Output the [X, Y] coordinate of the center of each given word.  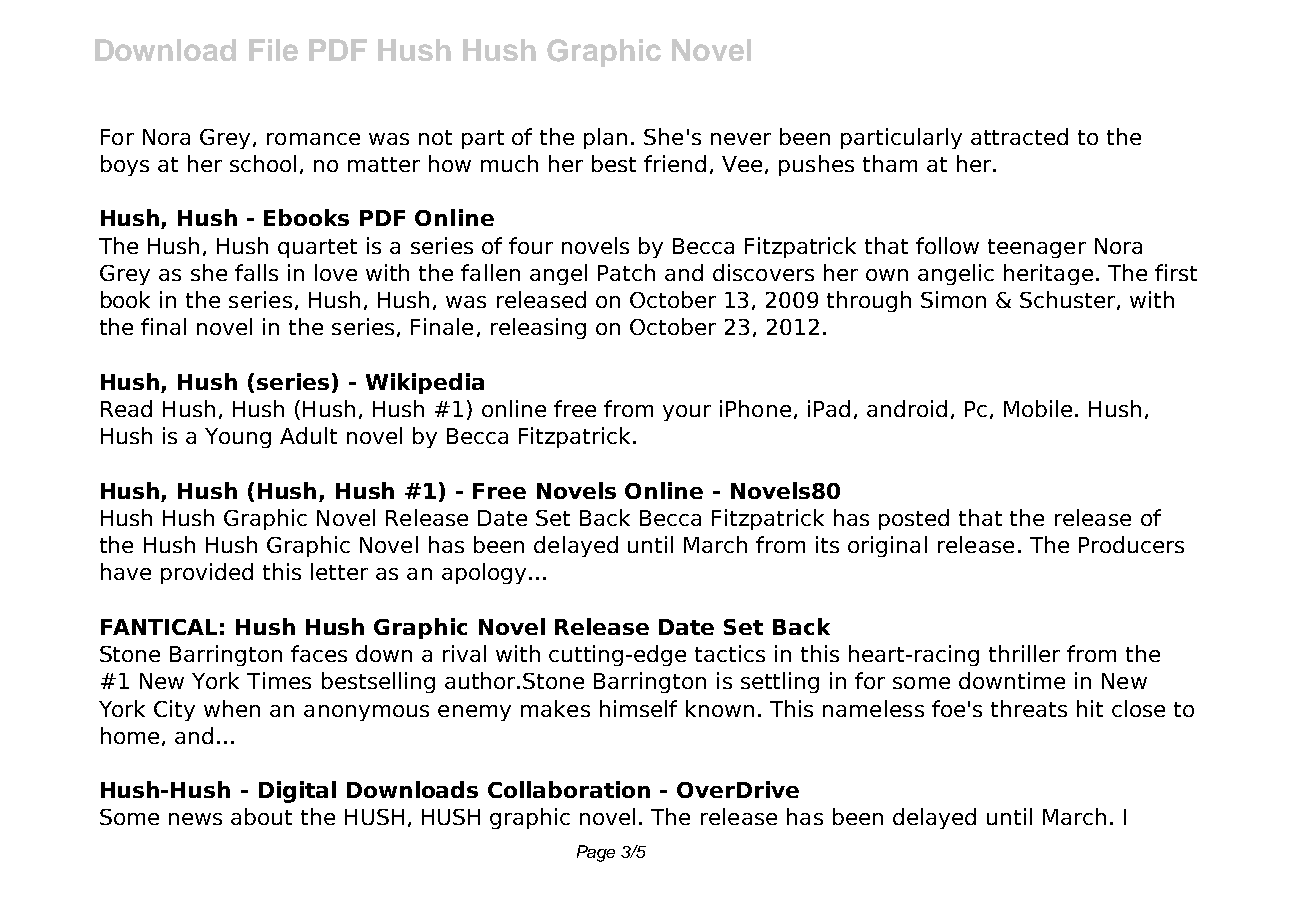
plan [605, 138]
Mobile [1038, 408]
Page [596, 853]
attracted [1019, 136]
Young [238, 438]
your [687, 413]
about [261, 816]
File [273, 50]
